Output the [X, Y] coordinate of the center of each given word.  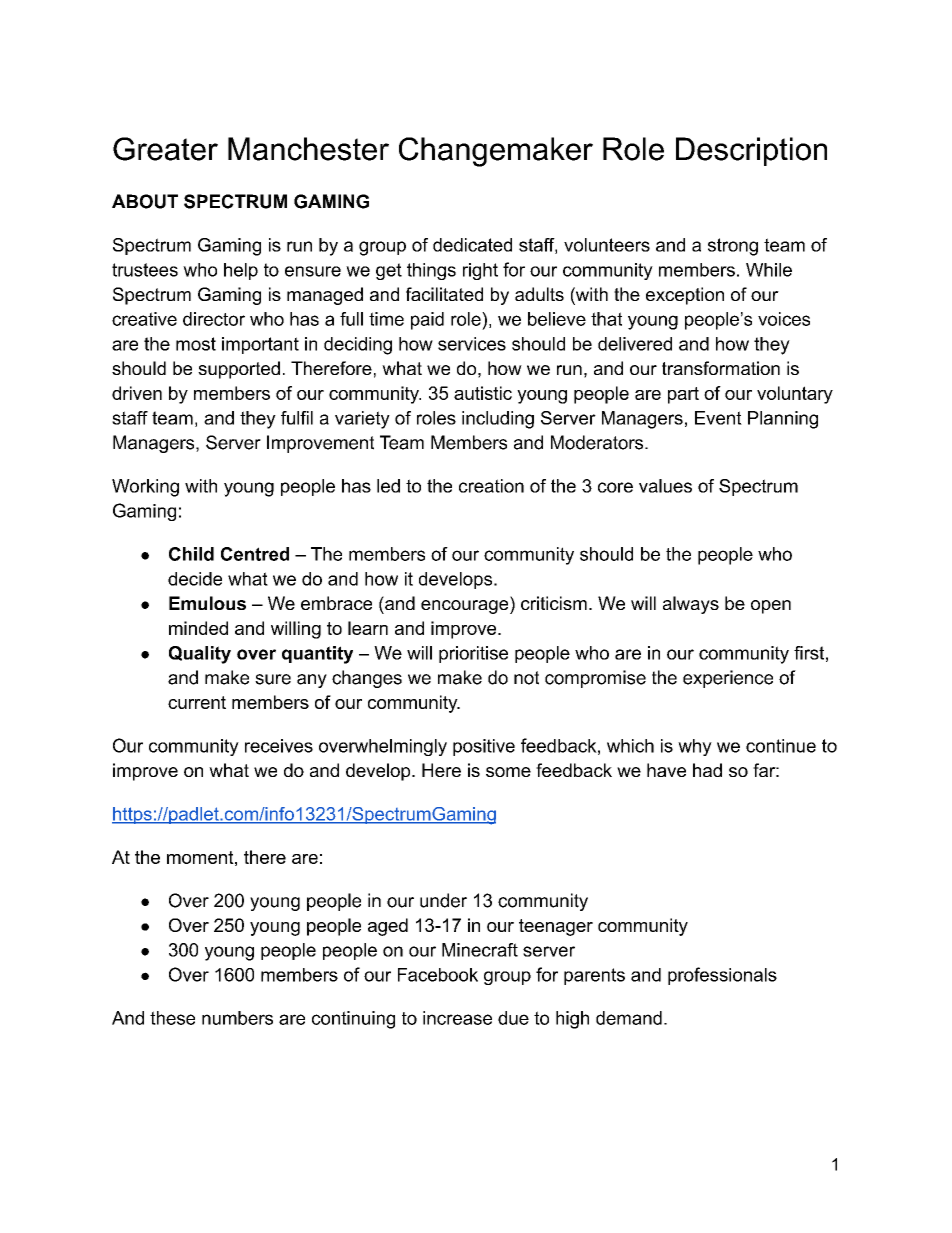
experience [728, 679]
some [508, 772]
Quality [200, 655]
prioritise [473, 654]
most [196, 344]
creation [491, 486]
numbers [237, 1018]
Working [145, 488]
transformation [721, 368]
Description [751, 151]
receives [279, 746]
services [472, 344]
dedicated [472, 245]
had [707, 770]
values [665, 486]
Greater [165, 149]
